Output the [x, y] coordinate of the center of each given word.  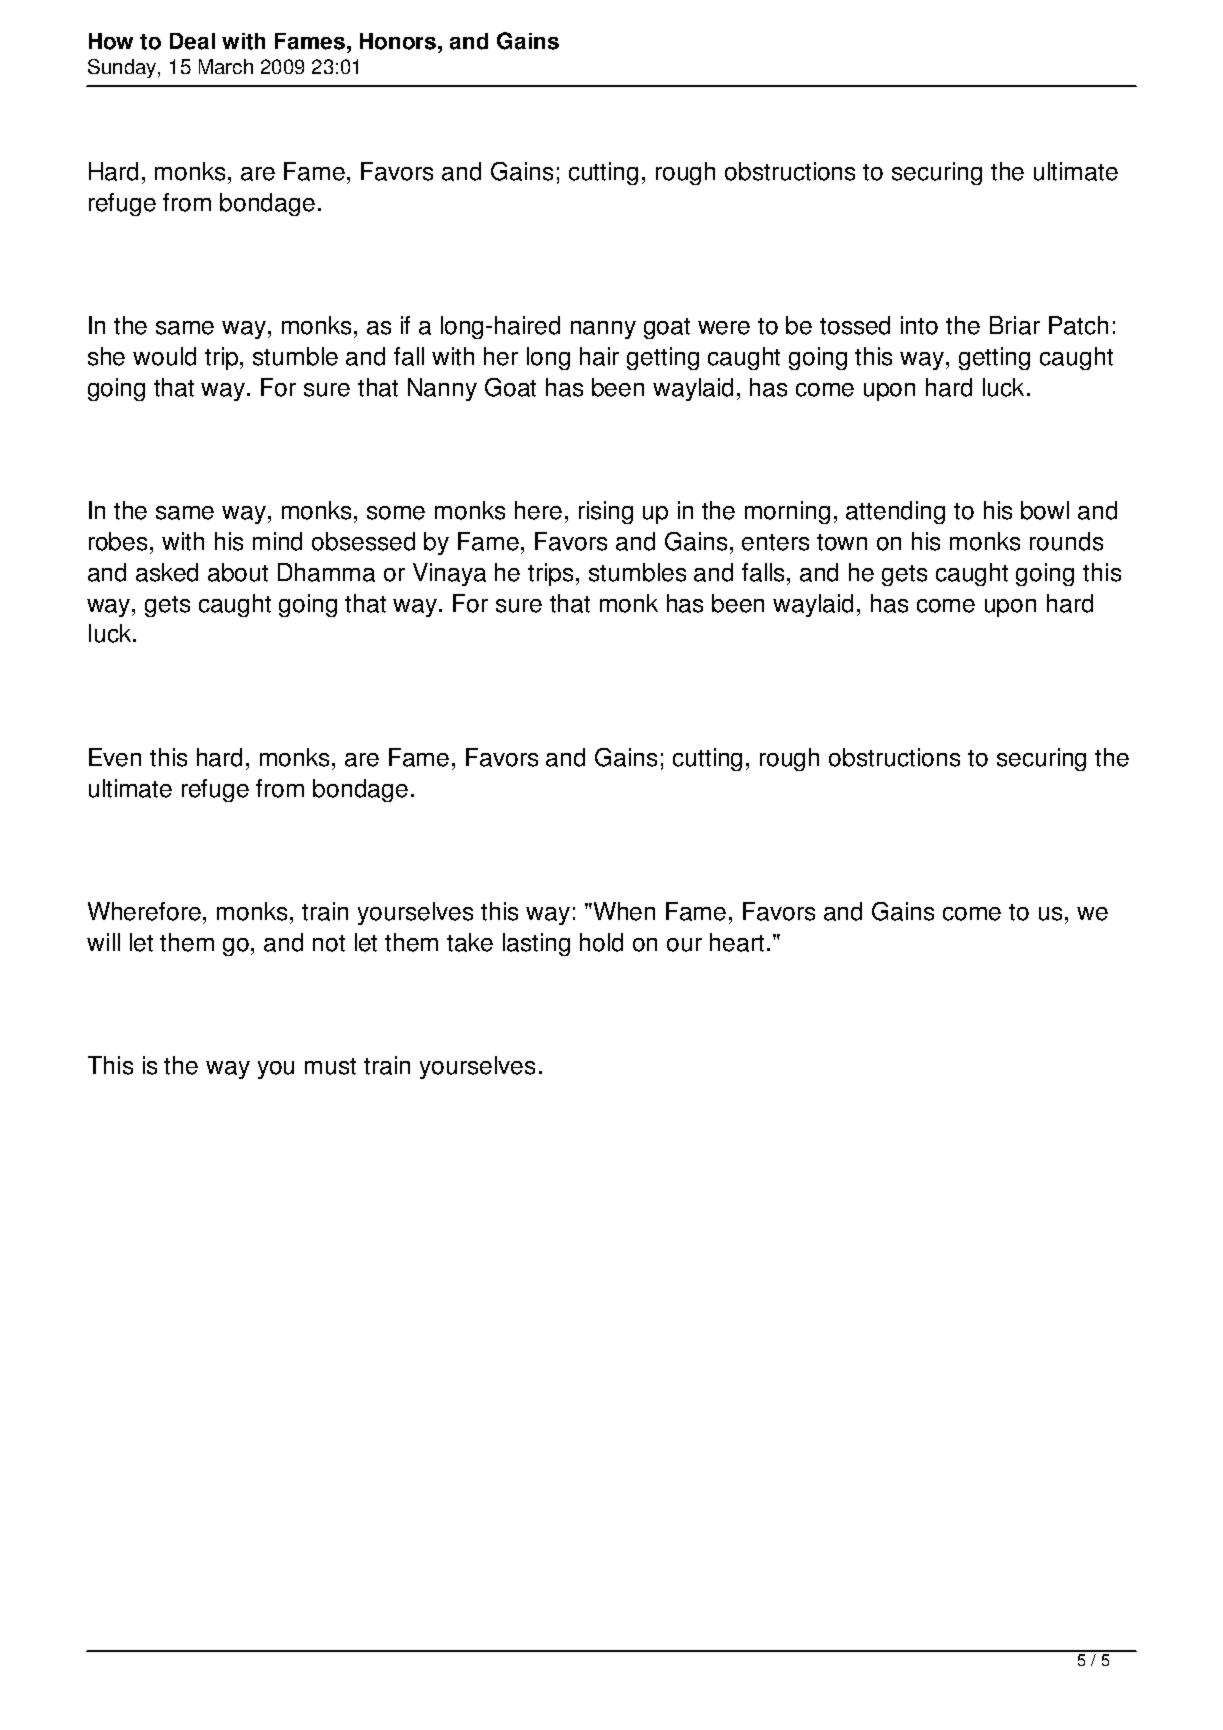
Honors [399, 41]
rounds [1066, 541]
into [919, 325]
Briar [1015, 325]
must [330, 1066]
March [226, 66]
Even [115, 757]
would [164, 356]
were [724, 328]
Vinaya [449, 574]
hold [601, 942]
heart [739, 942]
